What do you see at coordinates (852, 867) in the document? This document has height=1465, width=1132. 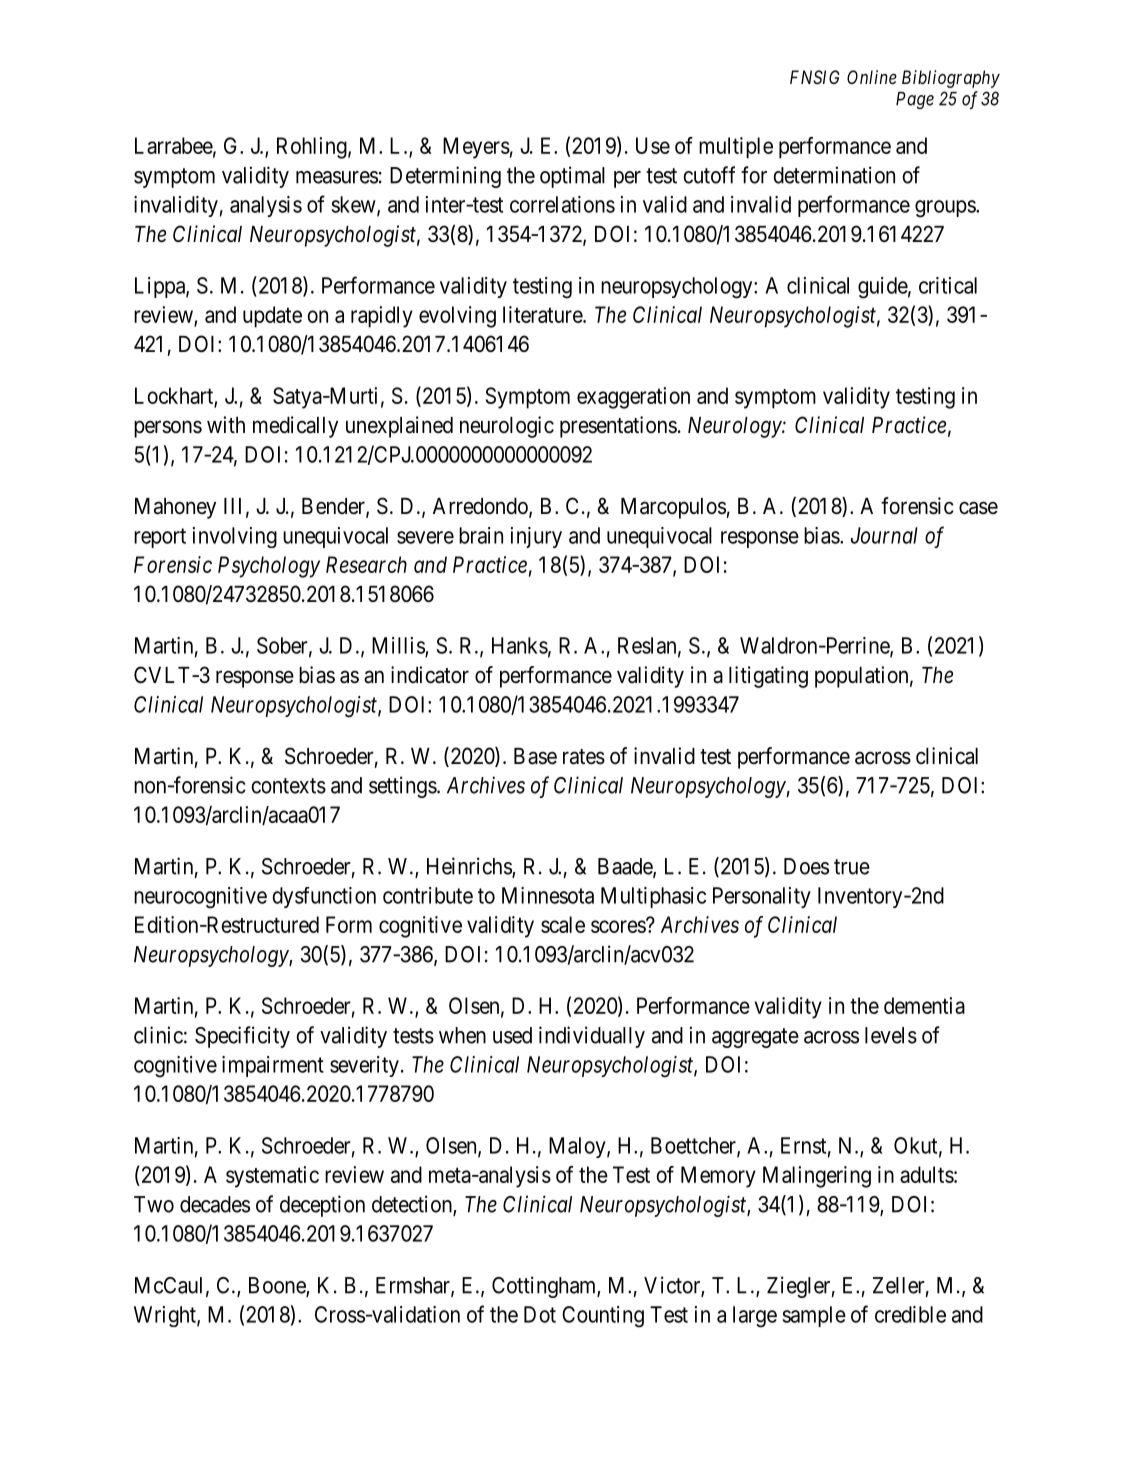 I see `true` at bounding box center [852, 867].
